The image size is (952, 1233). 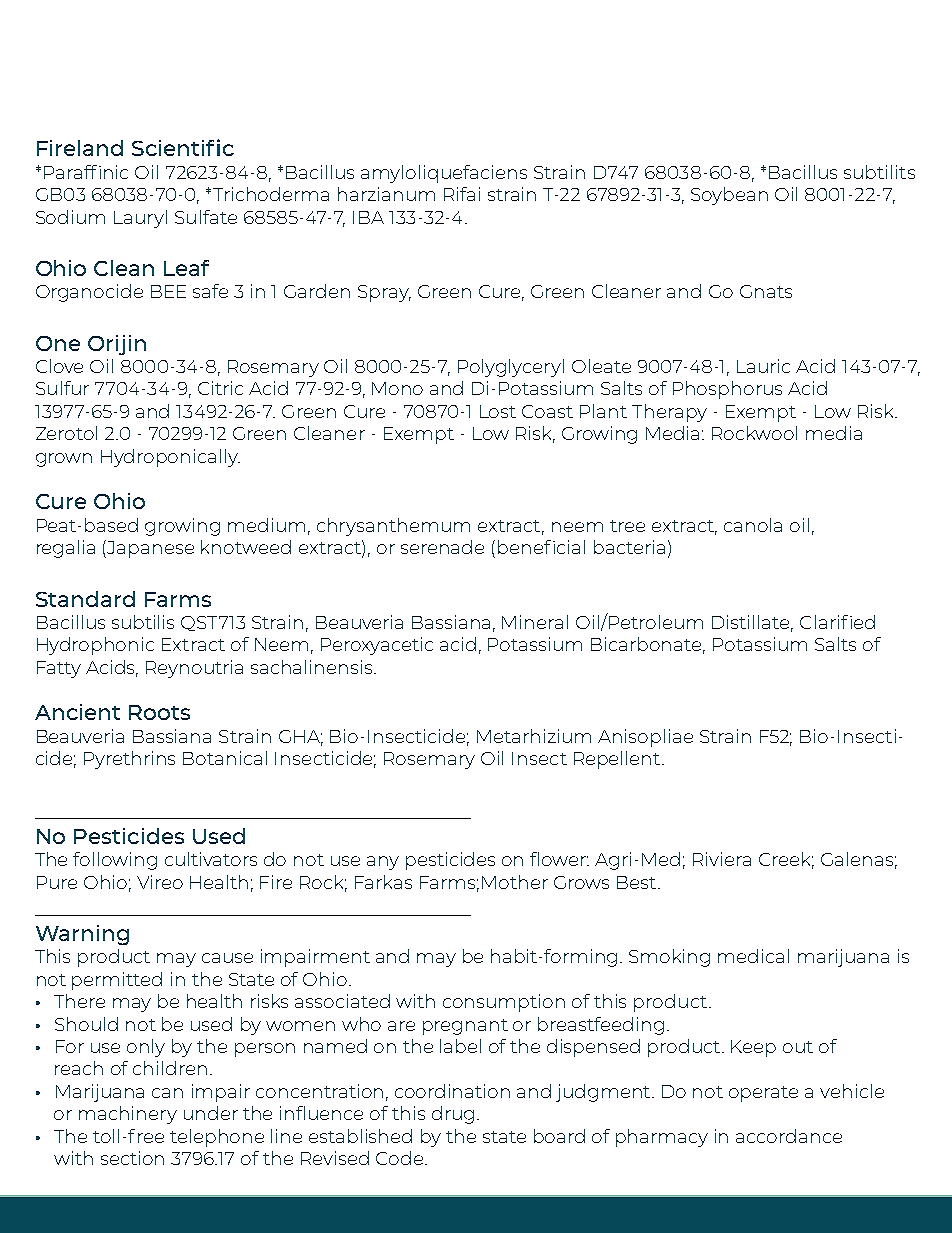 I want to click on drug, so click(x=453, y=1115).
